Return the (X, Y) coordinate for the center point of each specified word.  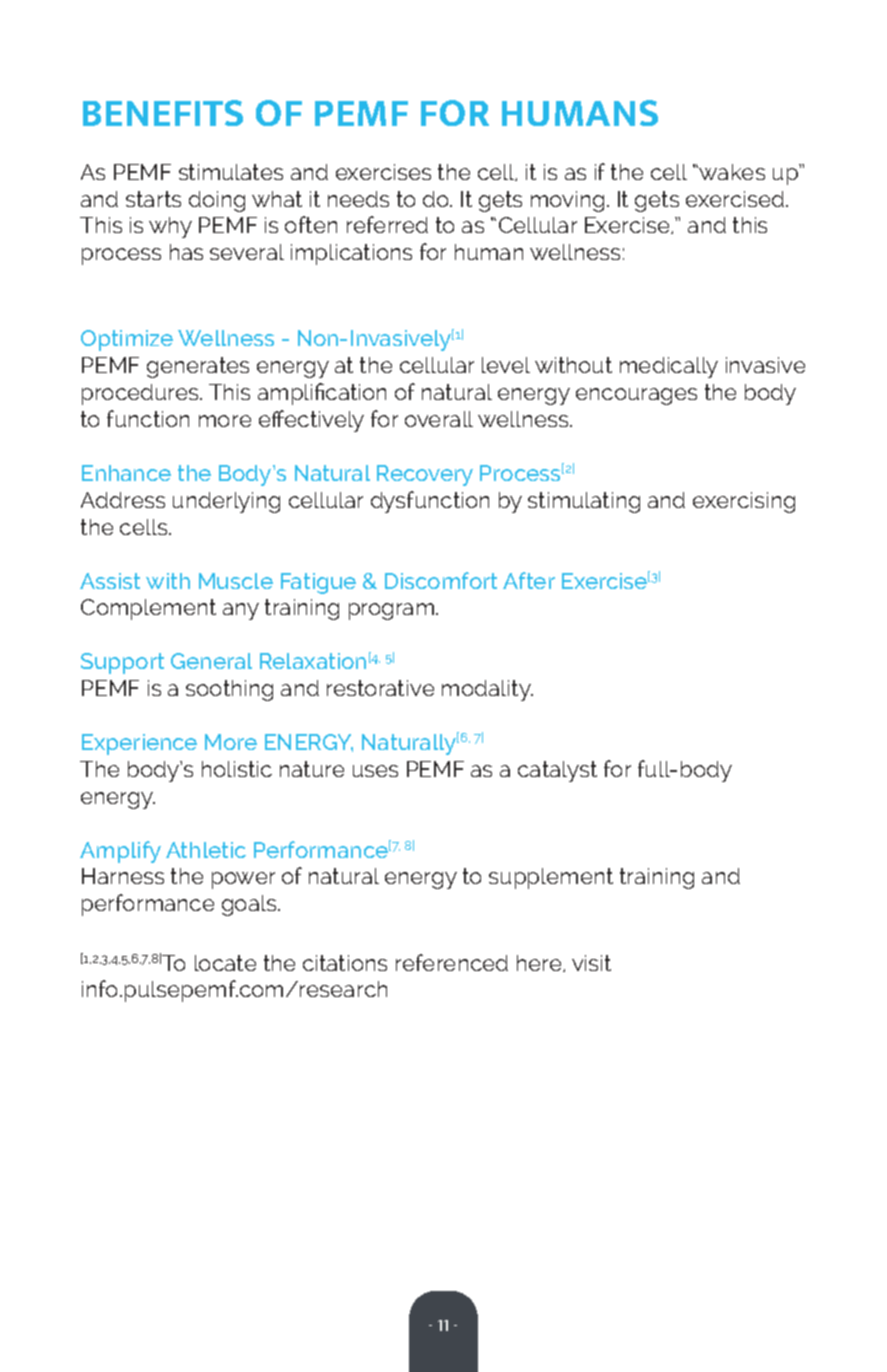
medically (669, 367)
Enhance (126, 473)
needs (358, 199)
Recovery (425, 475)
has (186, 252)
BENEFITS (163, 113)
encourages (636, 396)
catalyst (557, 771)
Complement (148, 609)
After (529, 580)
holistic (237, 769)
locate (225, 963)
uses (375, 771)
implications (351, 254)
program (393, 611)
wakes (732, 172)
